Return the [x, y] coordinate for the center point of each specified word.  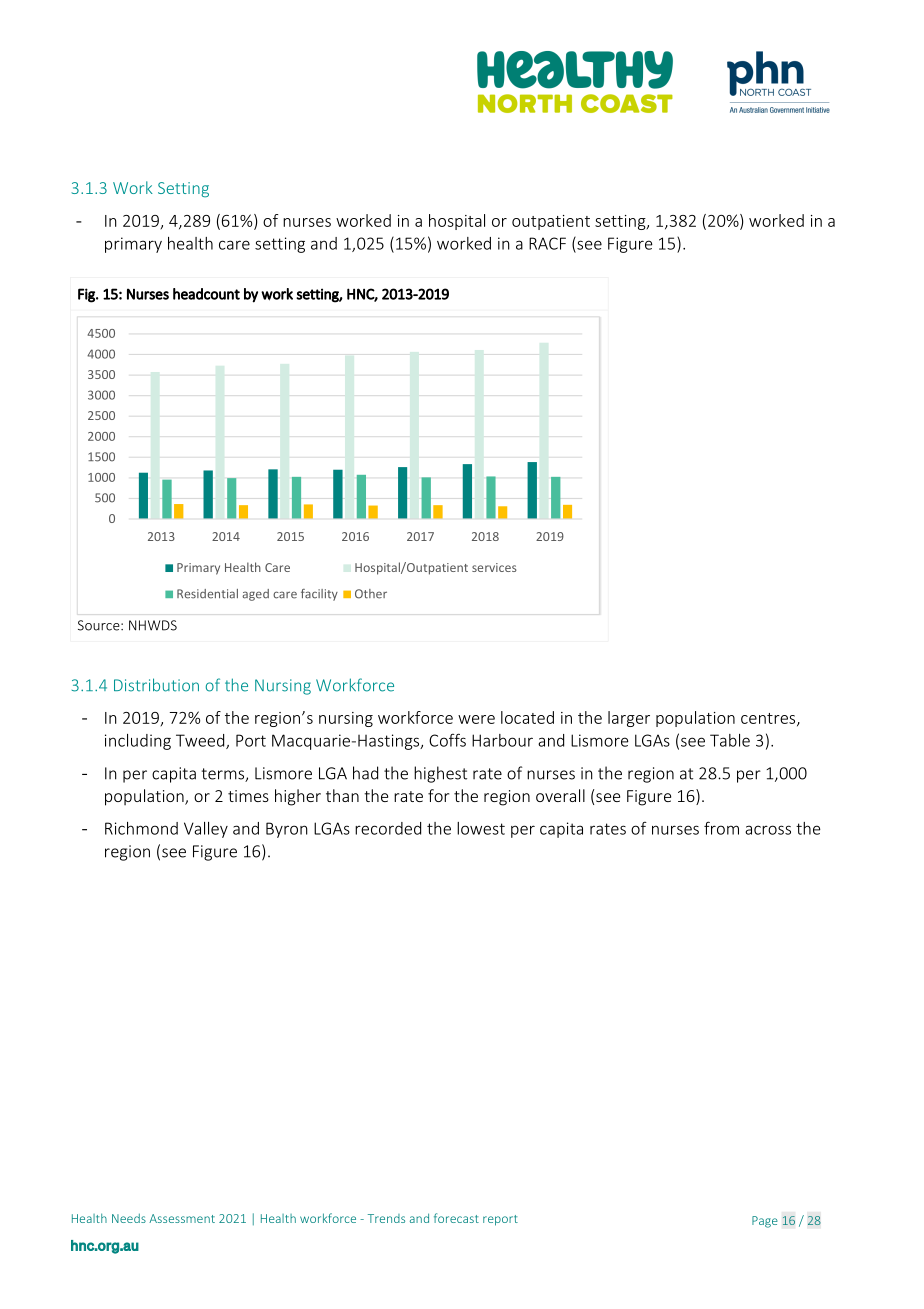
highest [440, 774]
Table [730, 740]
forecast [456, 1218]
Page [765, 1222]
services [494, 567]
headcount [206, 294]
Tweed [201, 741]
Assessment [182, 1218]
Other [371, 594]
